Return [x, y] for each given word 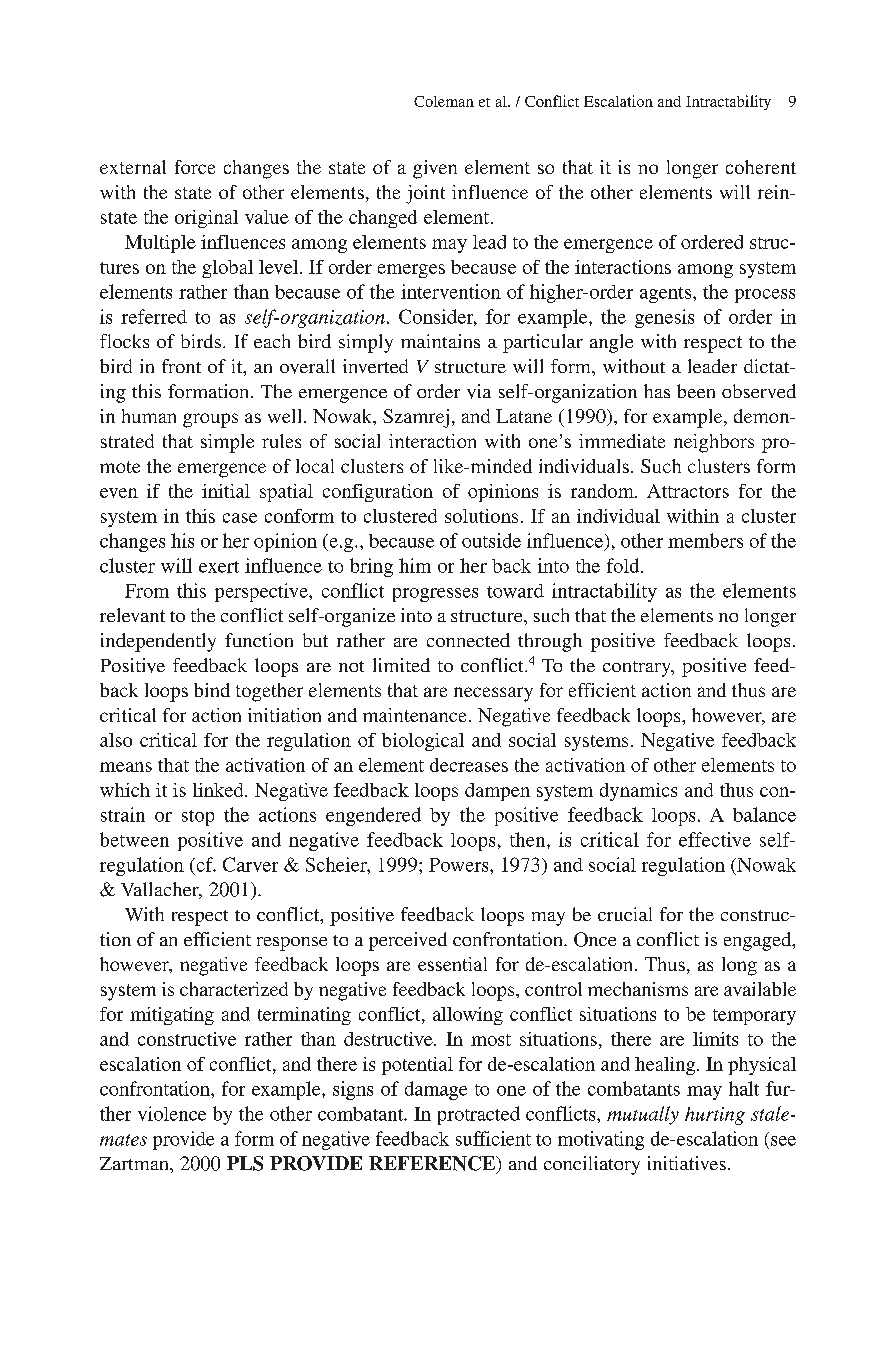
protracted [479, 1115]
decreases [469, 765]
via [479, 391]
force [195, 167]
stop [198, 818]
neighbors [714, 443]
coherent [761, 167]
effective [715, 839]
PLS [245, 1163]
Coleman [444, 101]
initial [226, 491]
